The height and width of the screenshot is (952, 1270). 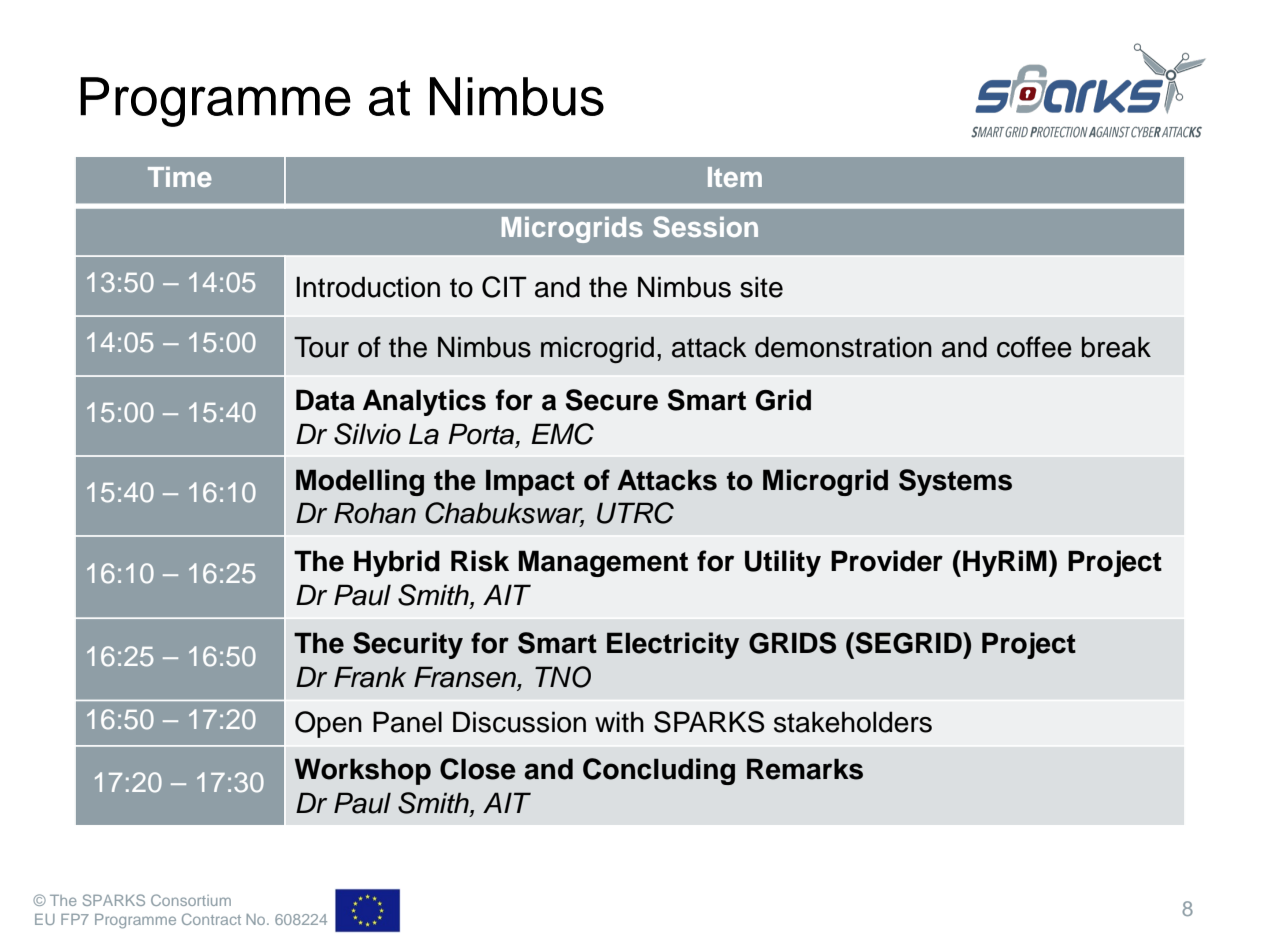 What do you see at coordinates (211, 919) in the screenshot?
I see `Contract` at bounding box center [211, 919].
